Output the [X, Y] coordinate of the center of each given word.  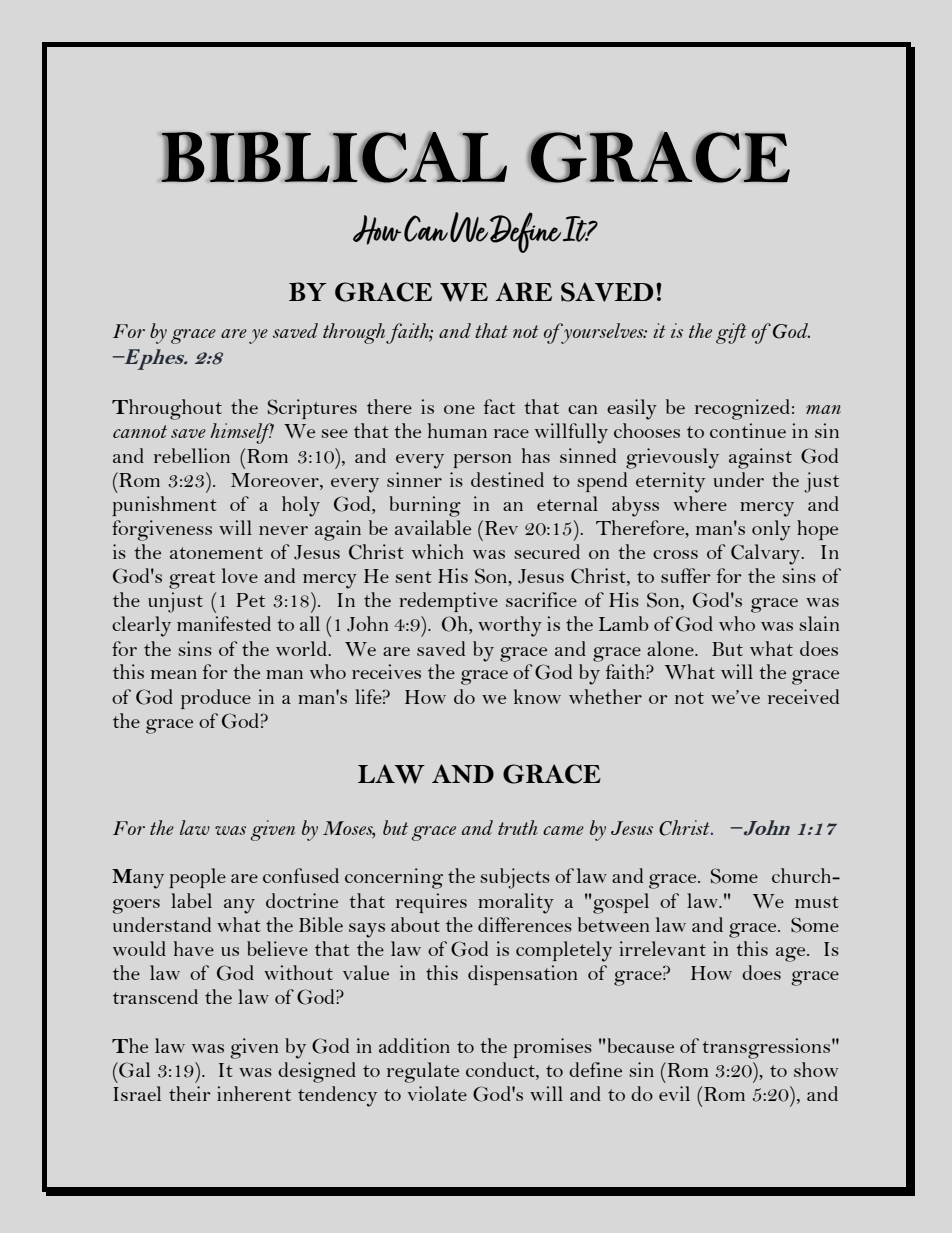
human [457, 430]
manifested [224, 623]
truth [518, 827]
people [197, 878]
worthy [510, 626]
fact [499, 406]
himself [242, 433]
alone [671, 648]
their [190, 1093]
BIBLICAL [334, 157]
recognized [742, 409]
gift [731, 333]
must [817, 902]
